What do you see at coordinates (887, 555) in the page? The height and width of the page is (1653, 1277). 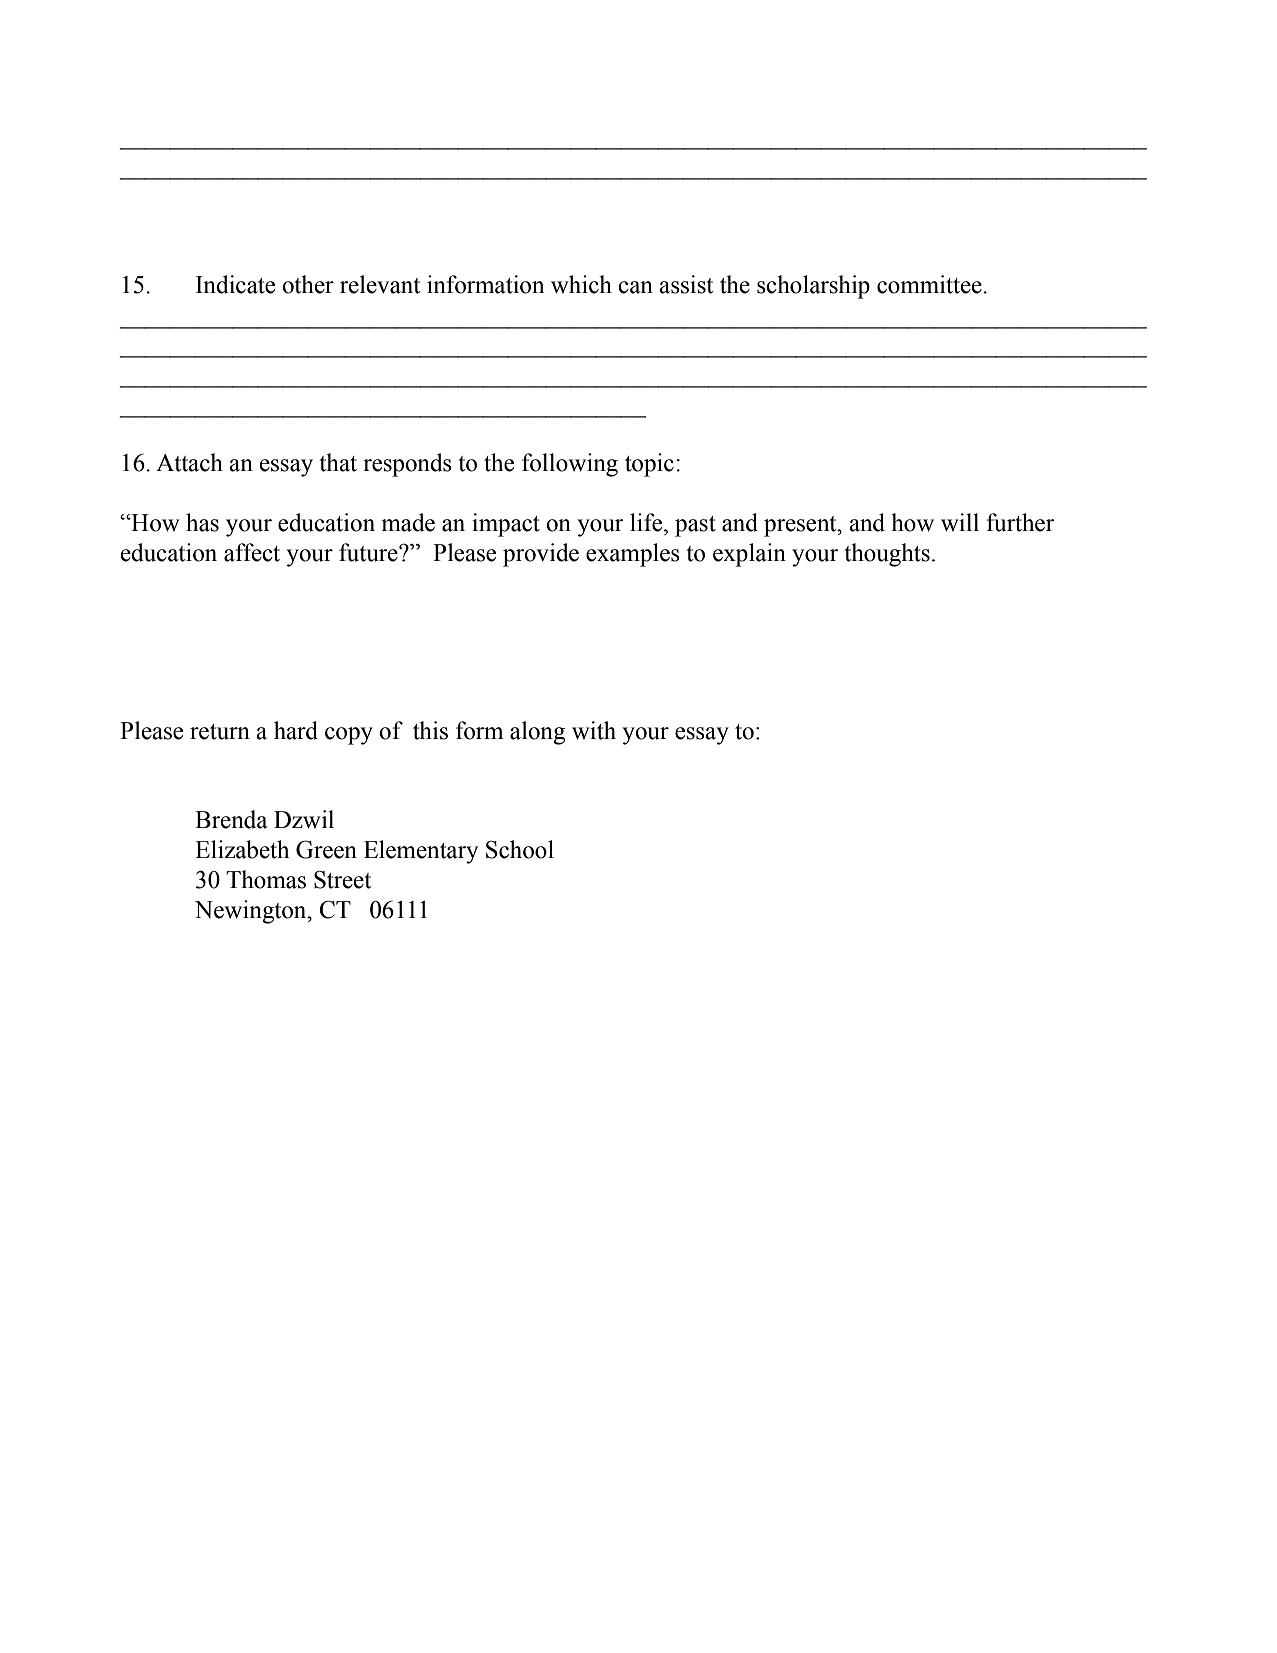 I see `thoughts` at bounding box center [887, 555].
